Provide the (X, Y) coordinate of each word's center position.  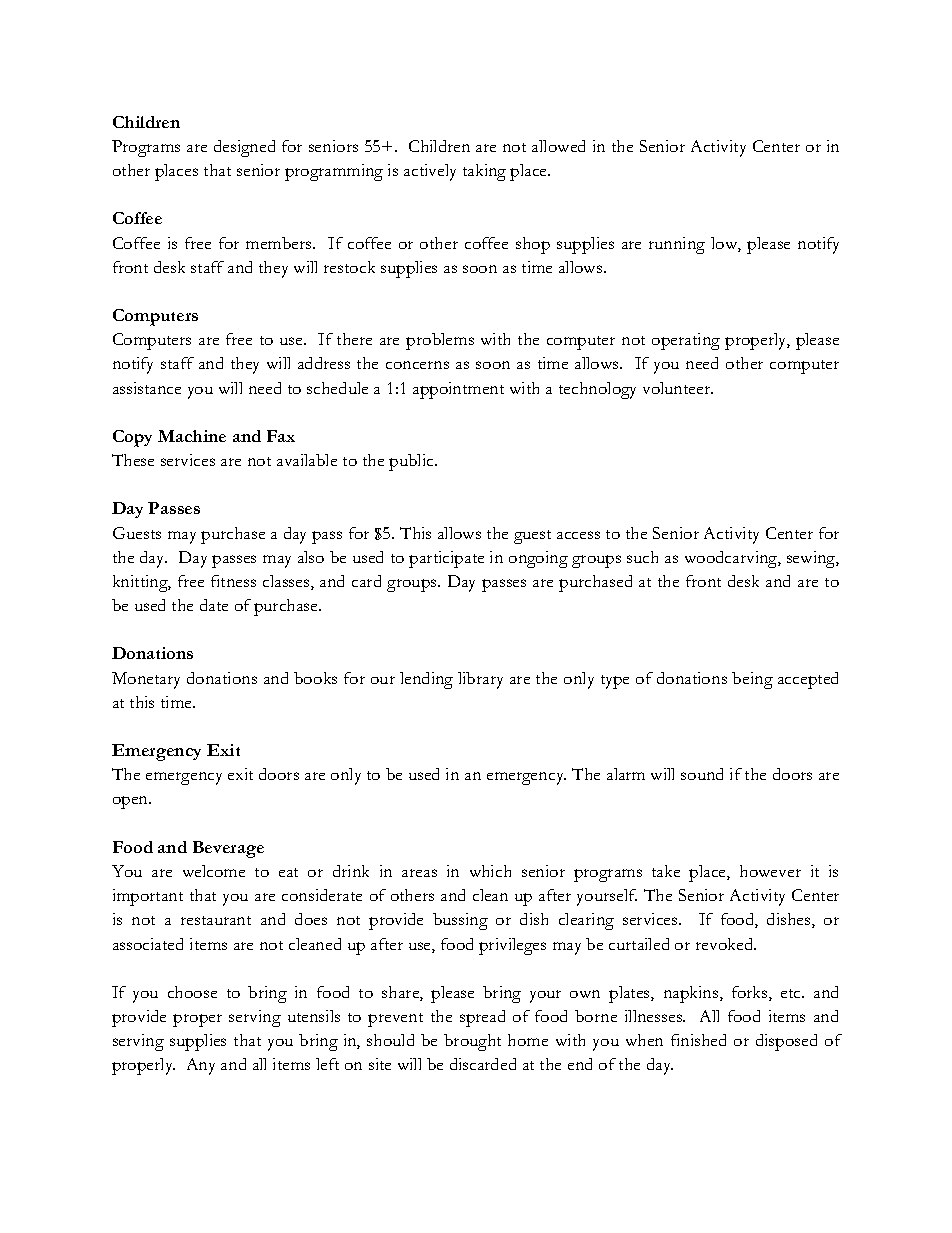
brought (472, 1042)
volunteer (678, 388)
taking (484, 172)
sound (702, 774)
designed (244, 148)
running (677, 245)
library (480, 680)
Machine (192, 436)
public (412, 462)
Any (201, 1066)
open (132, 802)
